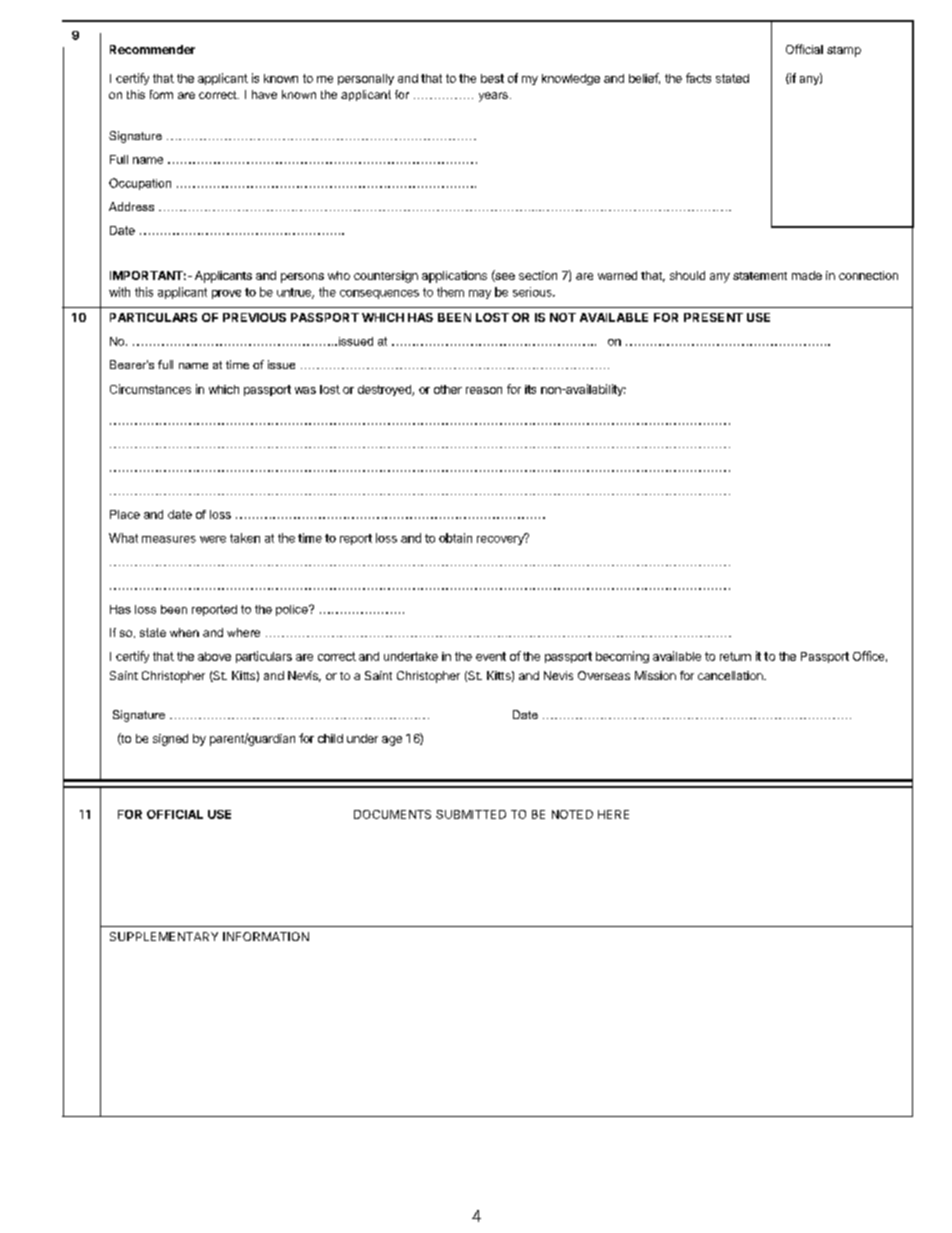 The image size is (952, 1233). What do you see at coordinates (164, 936) in the screenshot?
I see `SUPPLEMENTARY` at bounding box center [164, 936].
